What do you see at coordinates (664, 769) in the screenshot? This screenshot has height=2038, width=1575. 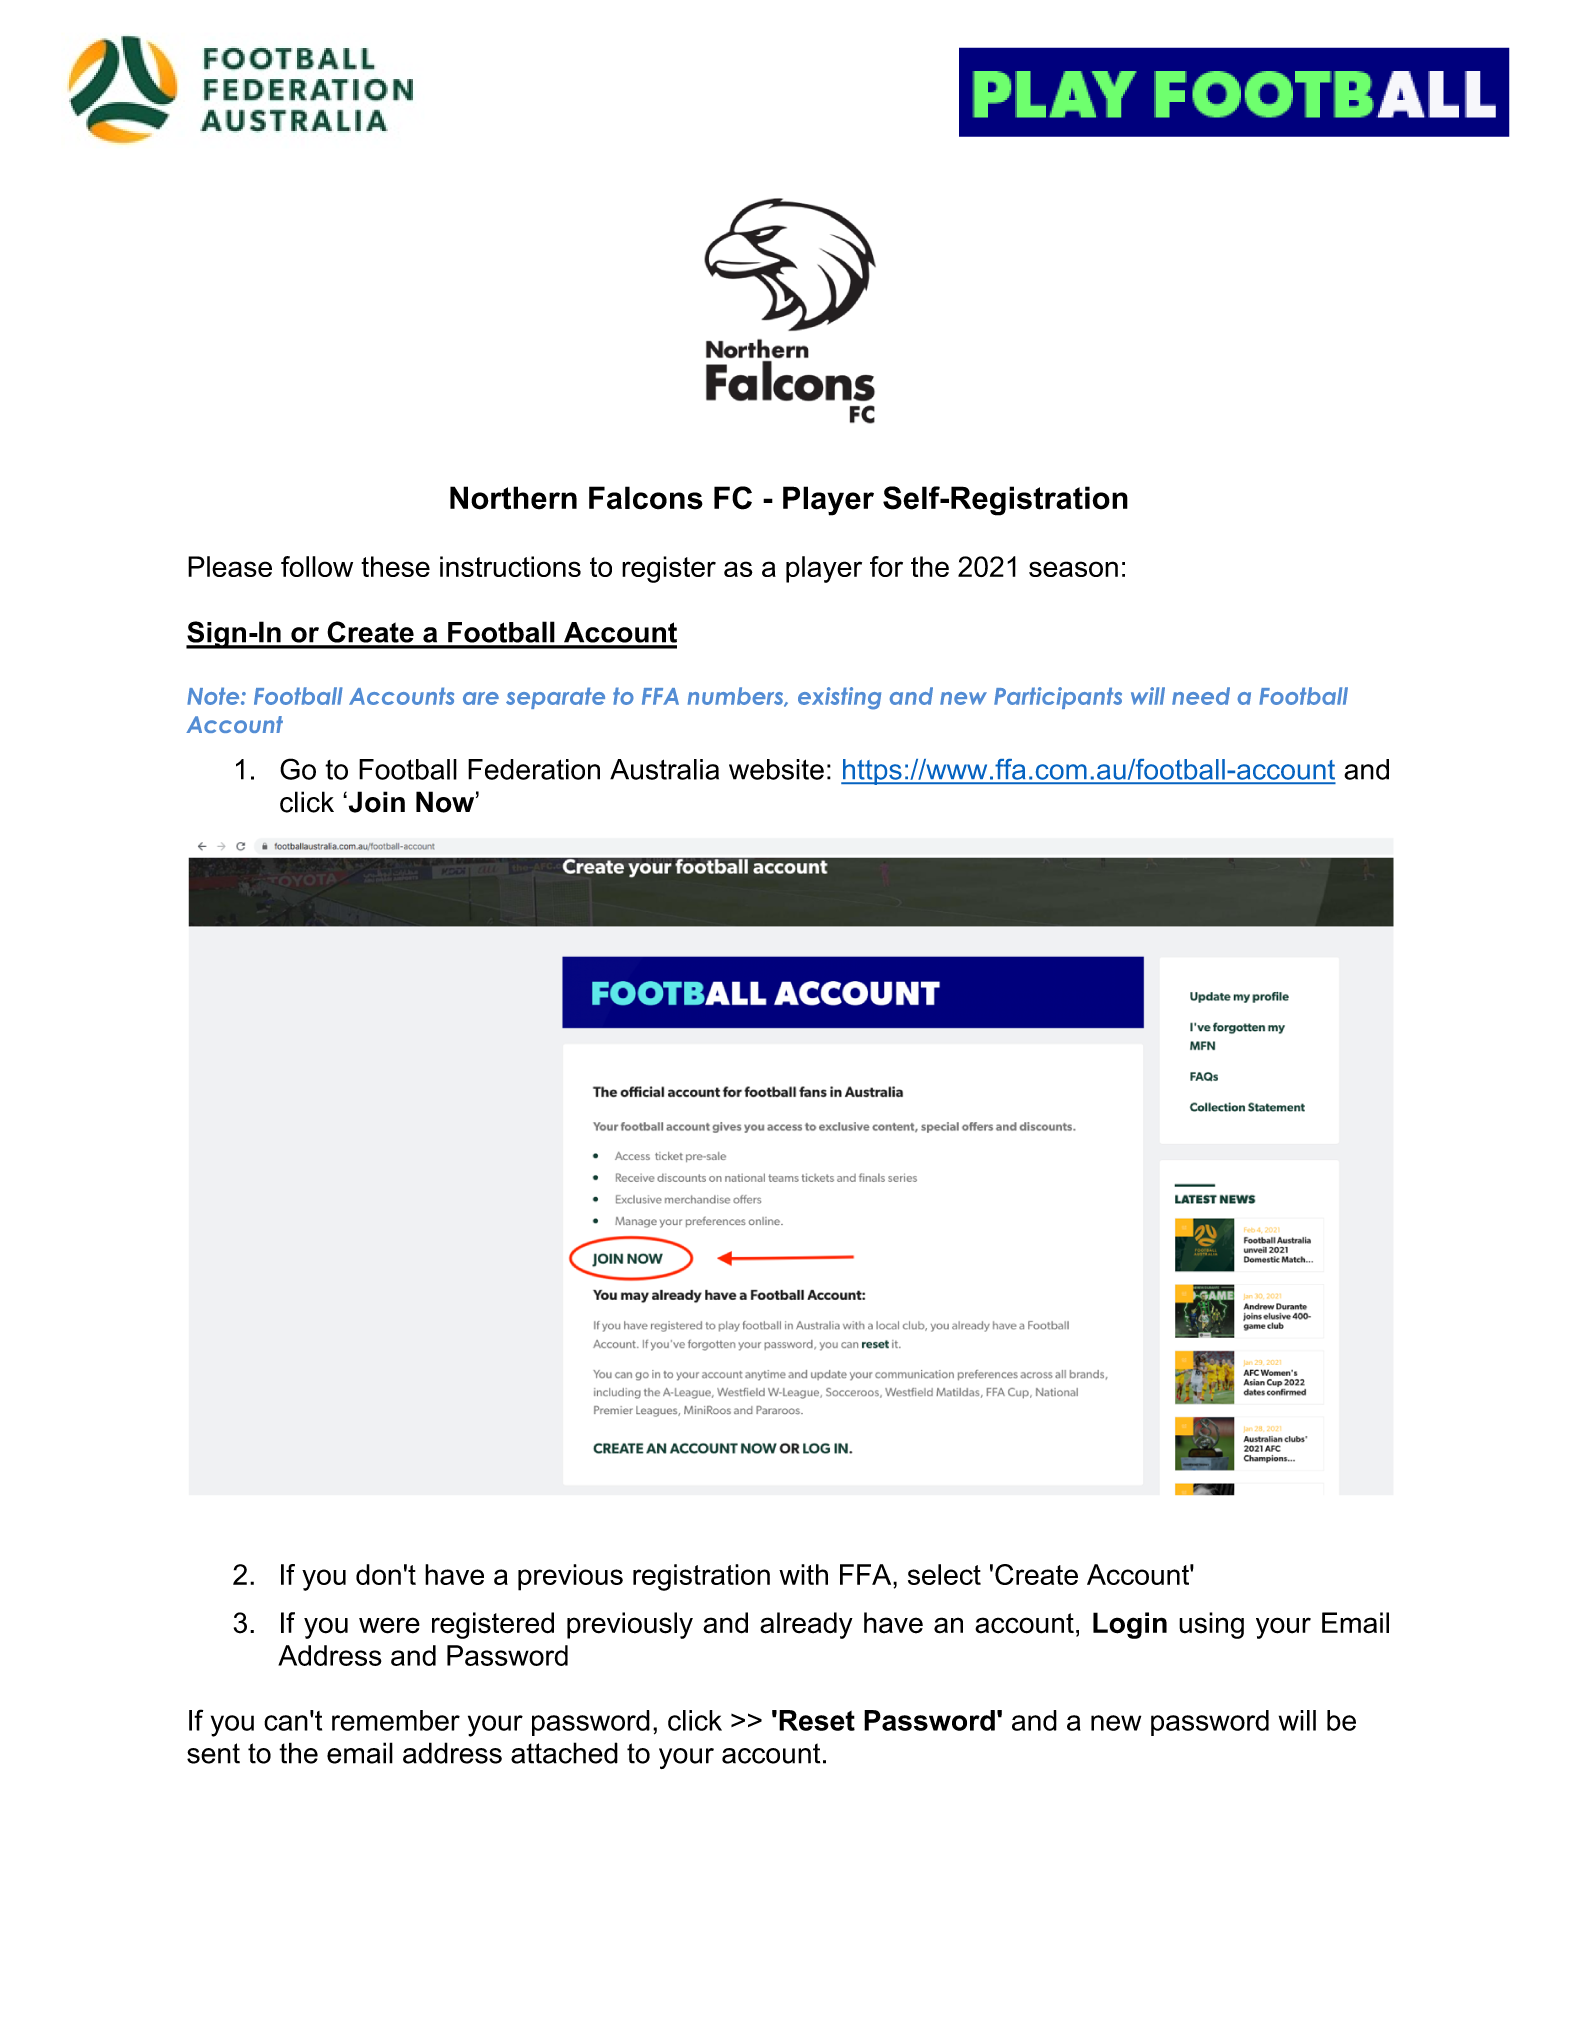 I see `Australia` at bounding box center [664, 769].
